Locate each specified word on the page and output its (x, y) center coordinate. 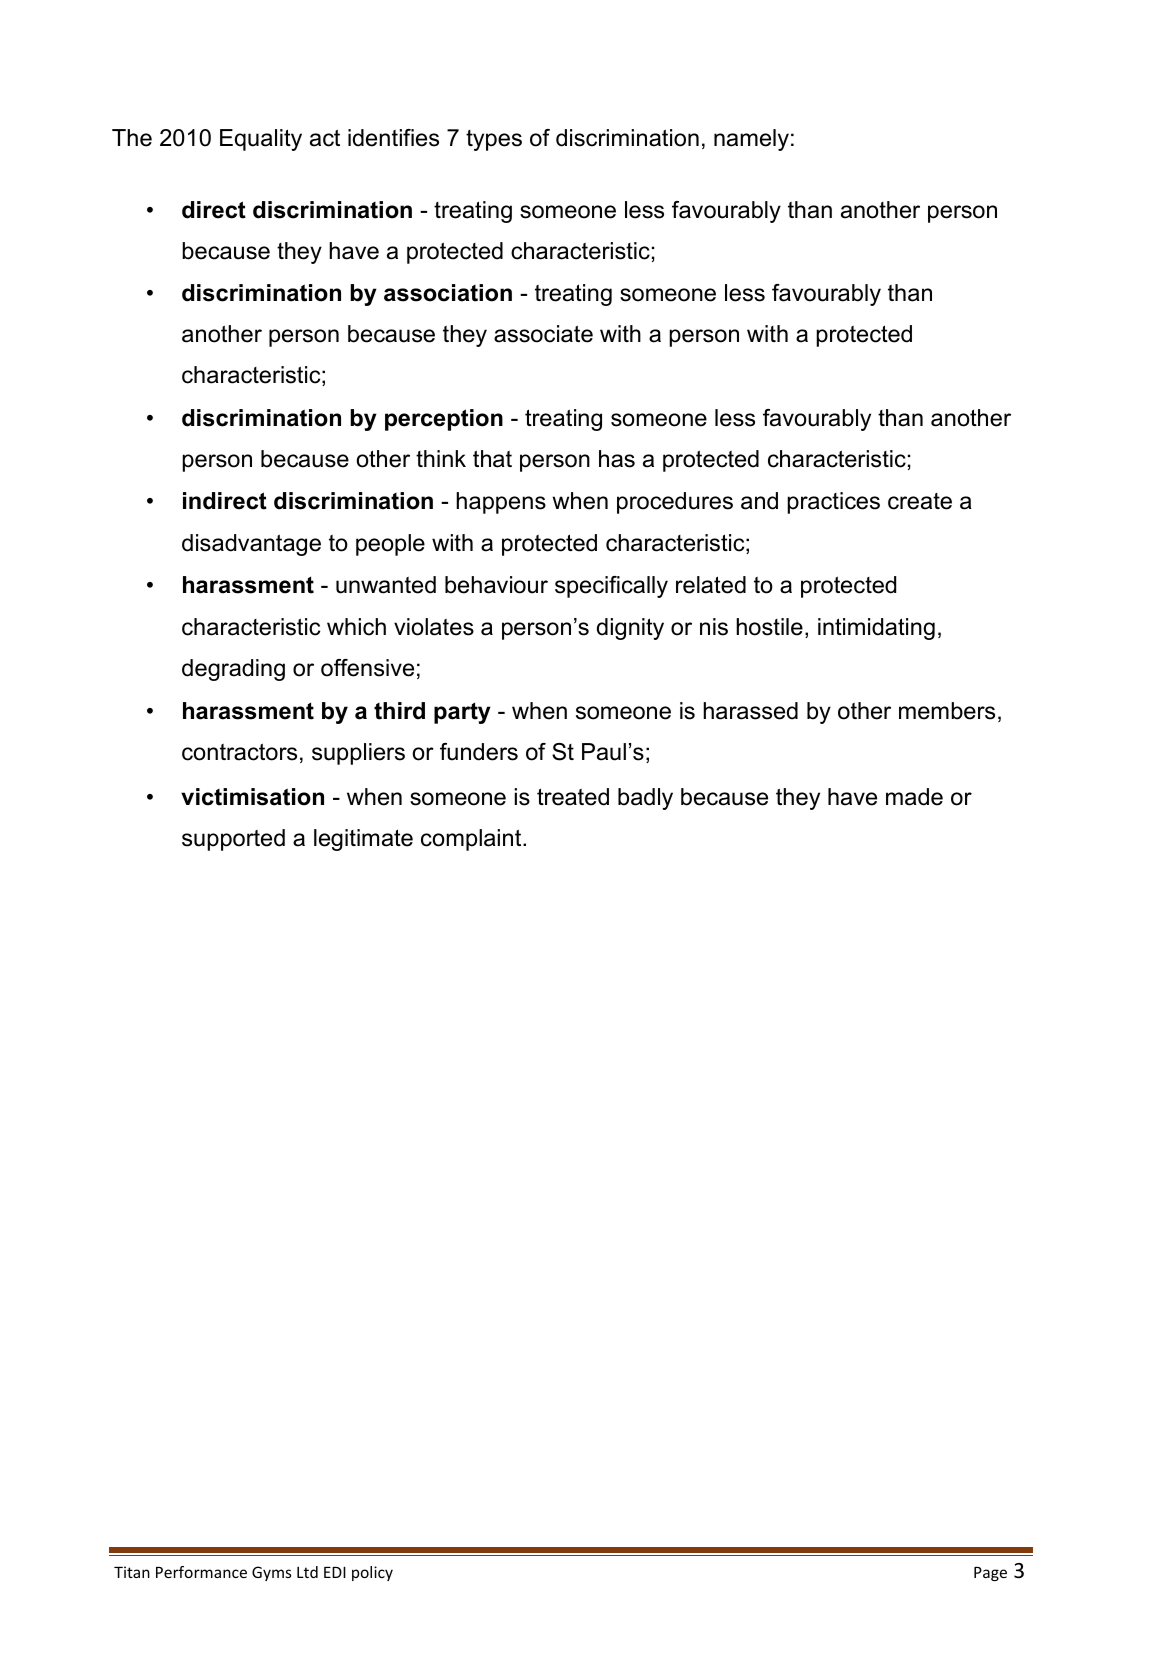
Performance (201, 1572)
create (920, 501)
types (494, 140)
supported (233, 840)
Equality (261, 140)
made (914, 797)
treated (573, 797)
